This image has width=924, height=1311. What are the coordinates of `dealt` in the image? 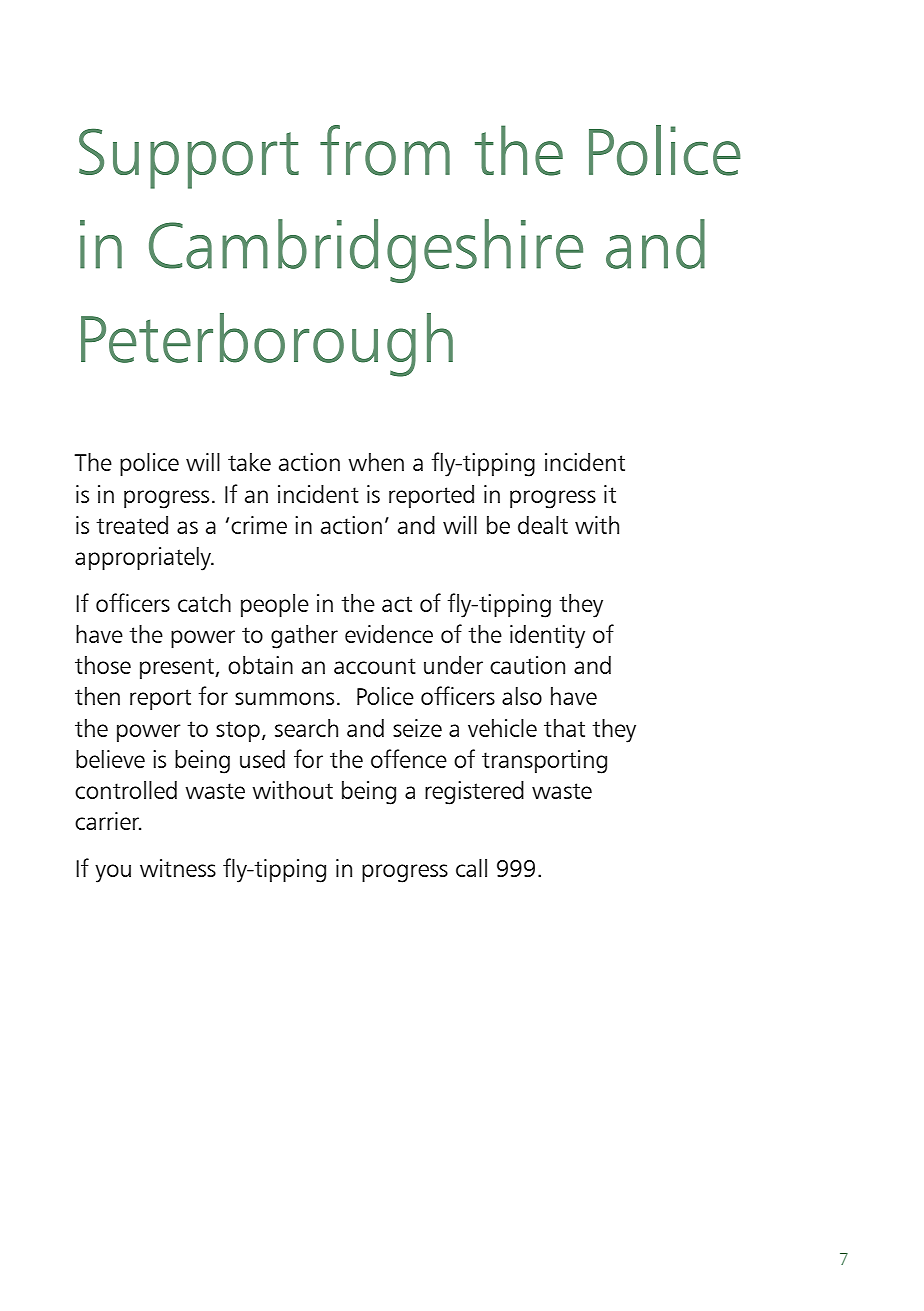 It's located at (543, 525).
